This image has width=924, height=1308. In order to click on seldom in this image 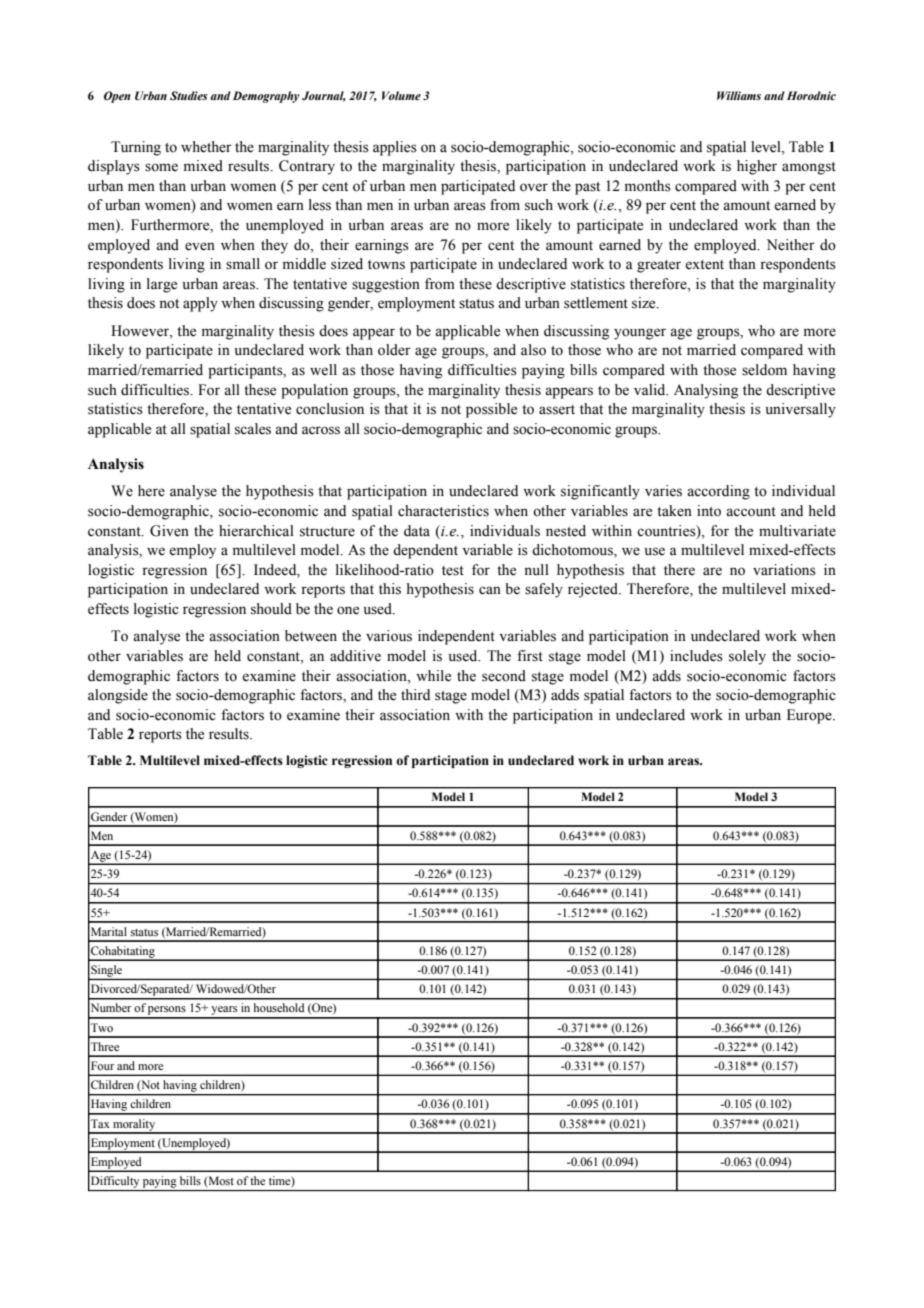, I will do `click(764, 370)`.
